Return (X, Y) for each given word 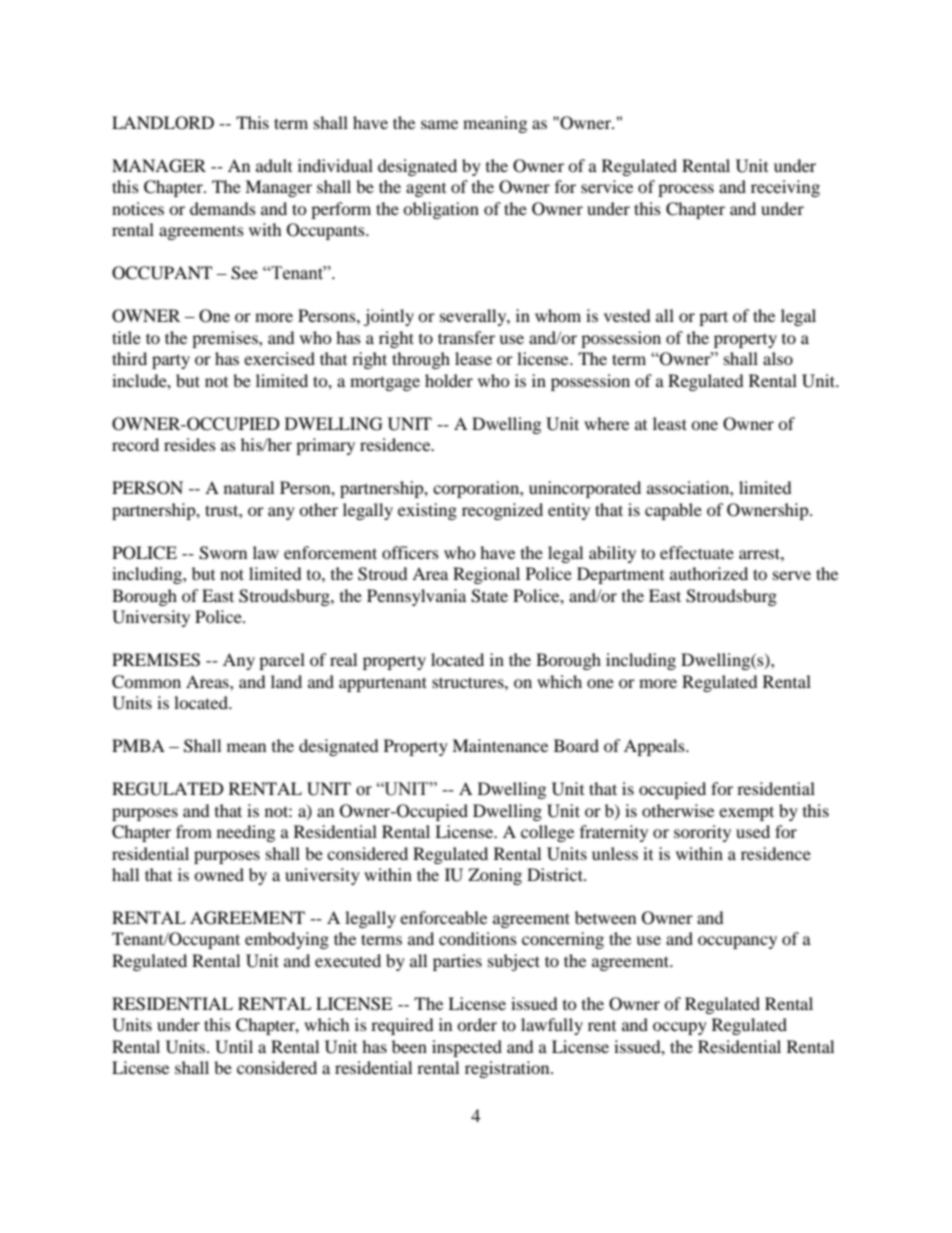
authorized (709, 573)
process (686, 190)
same (439, 124)
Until (234, 1047)
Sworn (223, 553)
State (489, 596)
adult (274, 165)
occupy (680, 1028)
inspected (467, 1048)
